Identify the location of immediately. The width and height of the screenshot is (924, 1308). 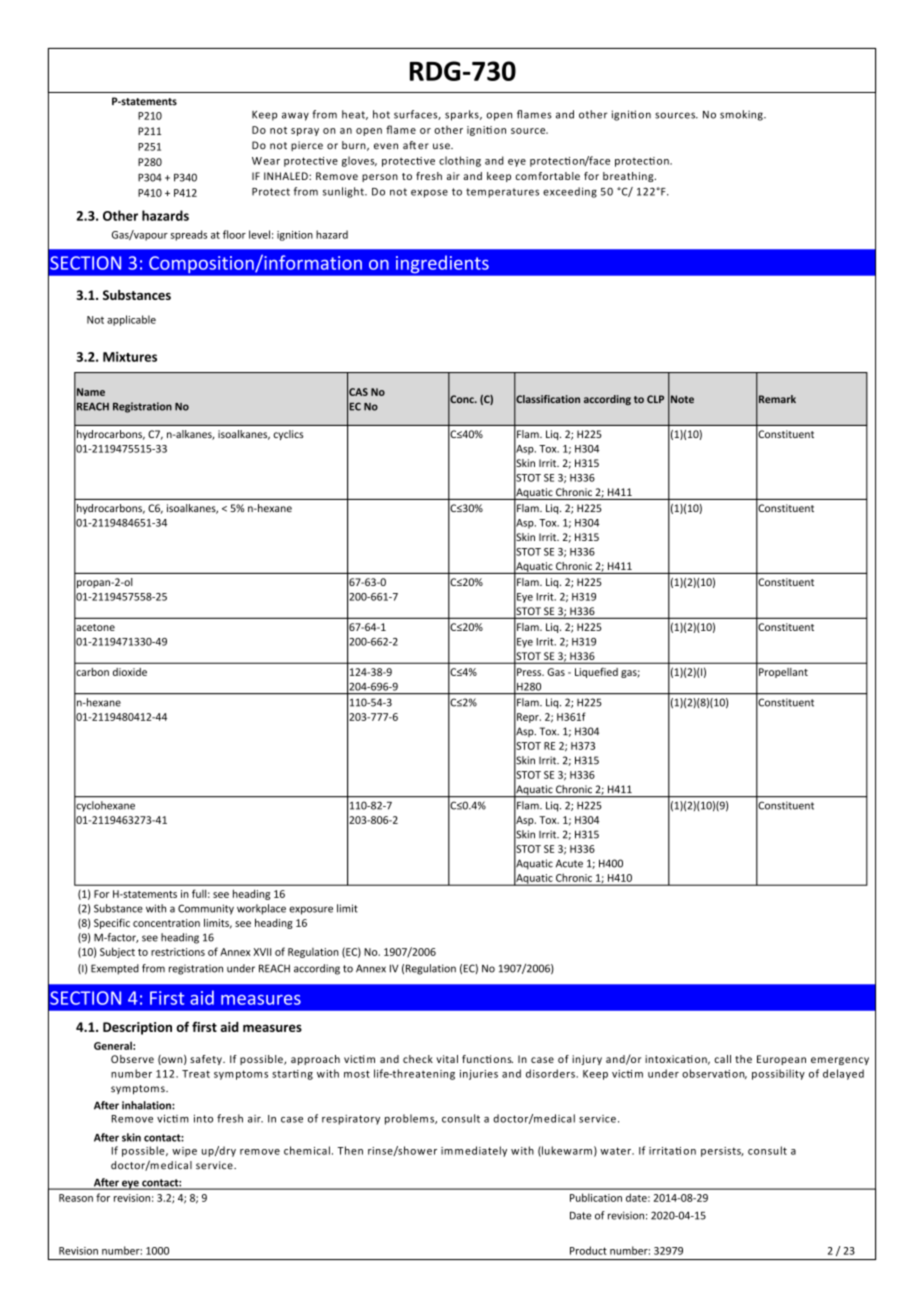
(474, 1151).
